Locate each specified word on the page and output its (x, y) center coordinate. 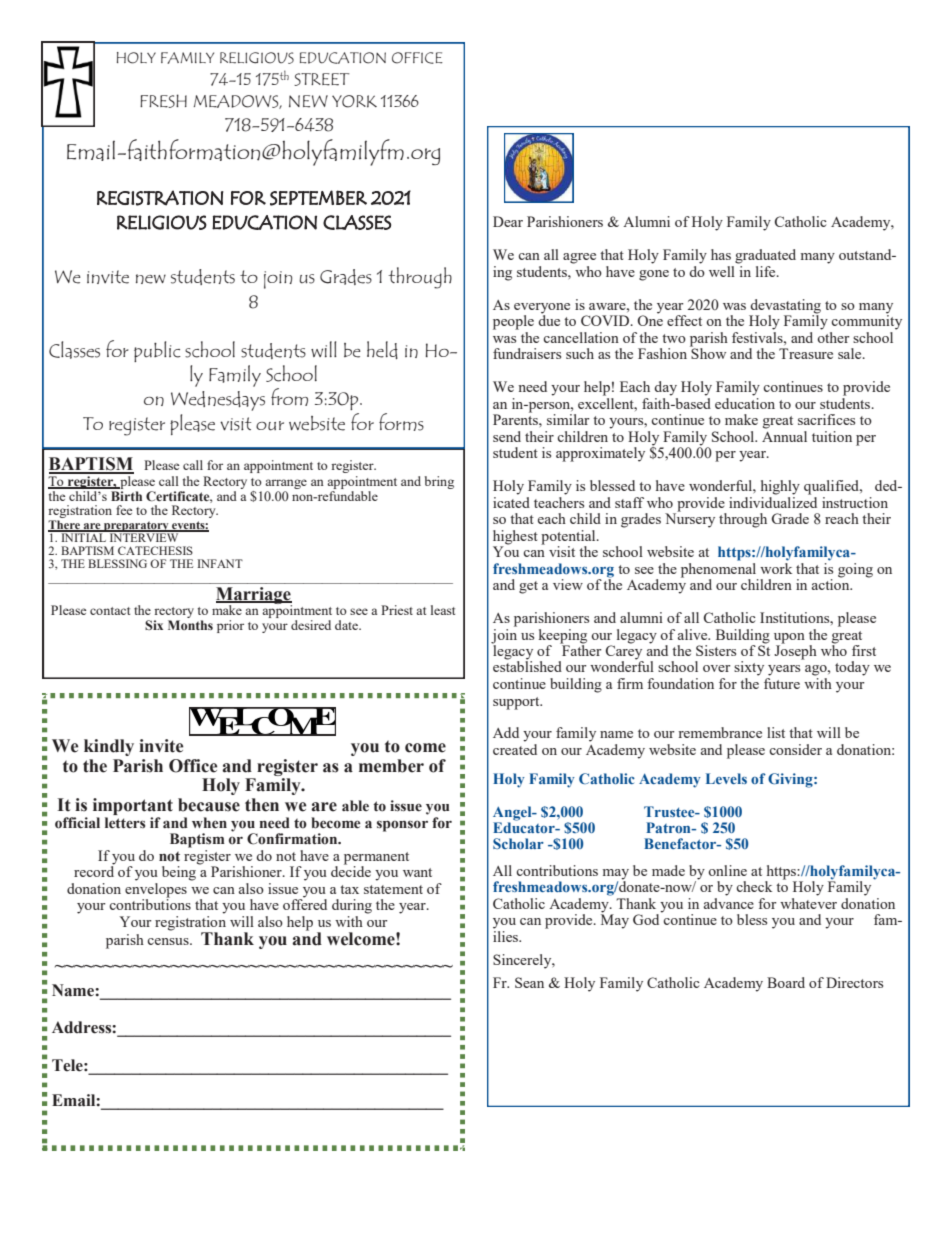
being (179, 873)
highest (515, 537)
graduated (765, 256)
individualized (773, 501)
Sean (529, 982)
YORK (354, 101)
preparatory (136, 527)
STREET (322, 79)
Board (786, 982)
